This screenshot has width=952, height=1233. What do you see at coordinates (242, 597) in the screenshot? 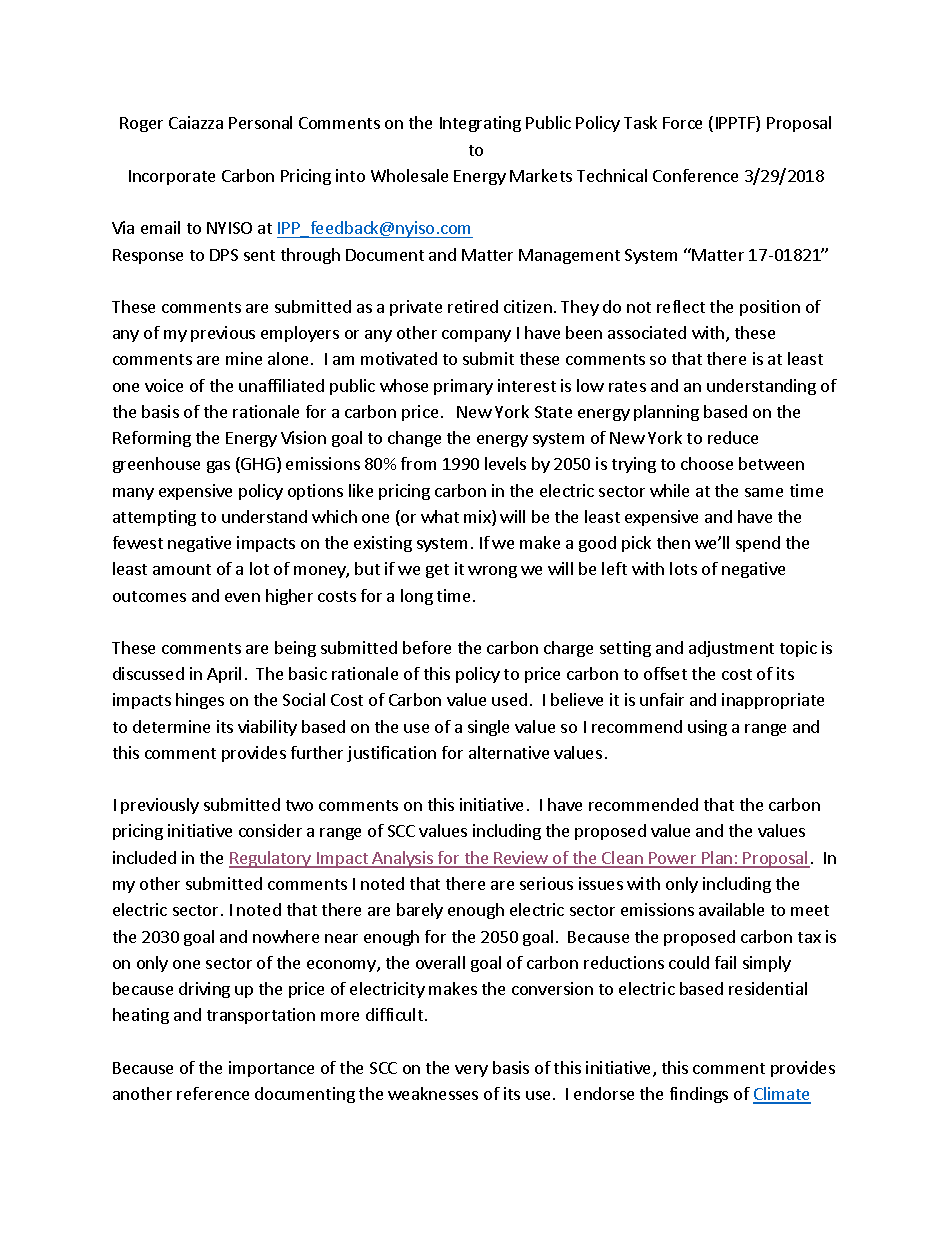
I see `even` at bounding box center [242, 597].
